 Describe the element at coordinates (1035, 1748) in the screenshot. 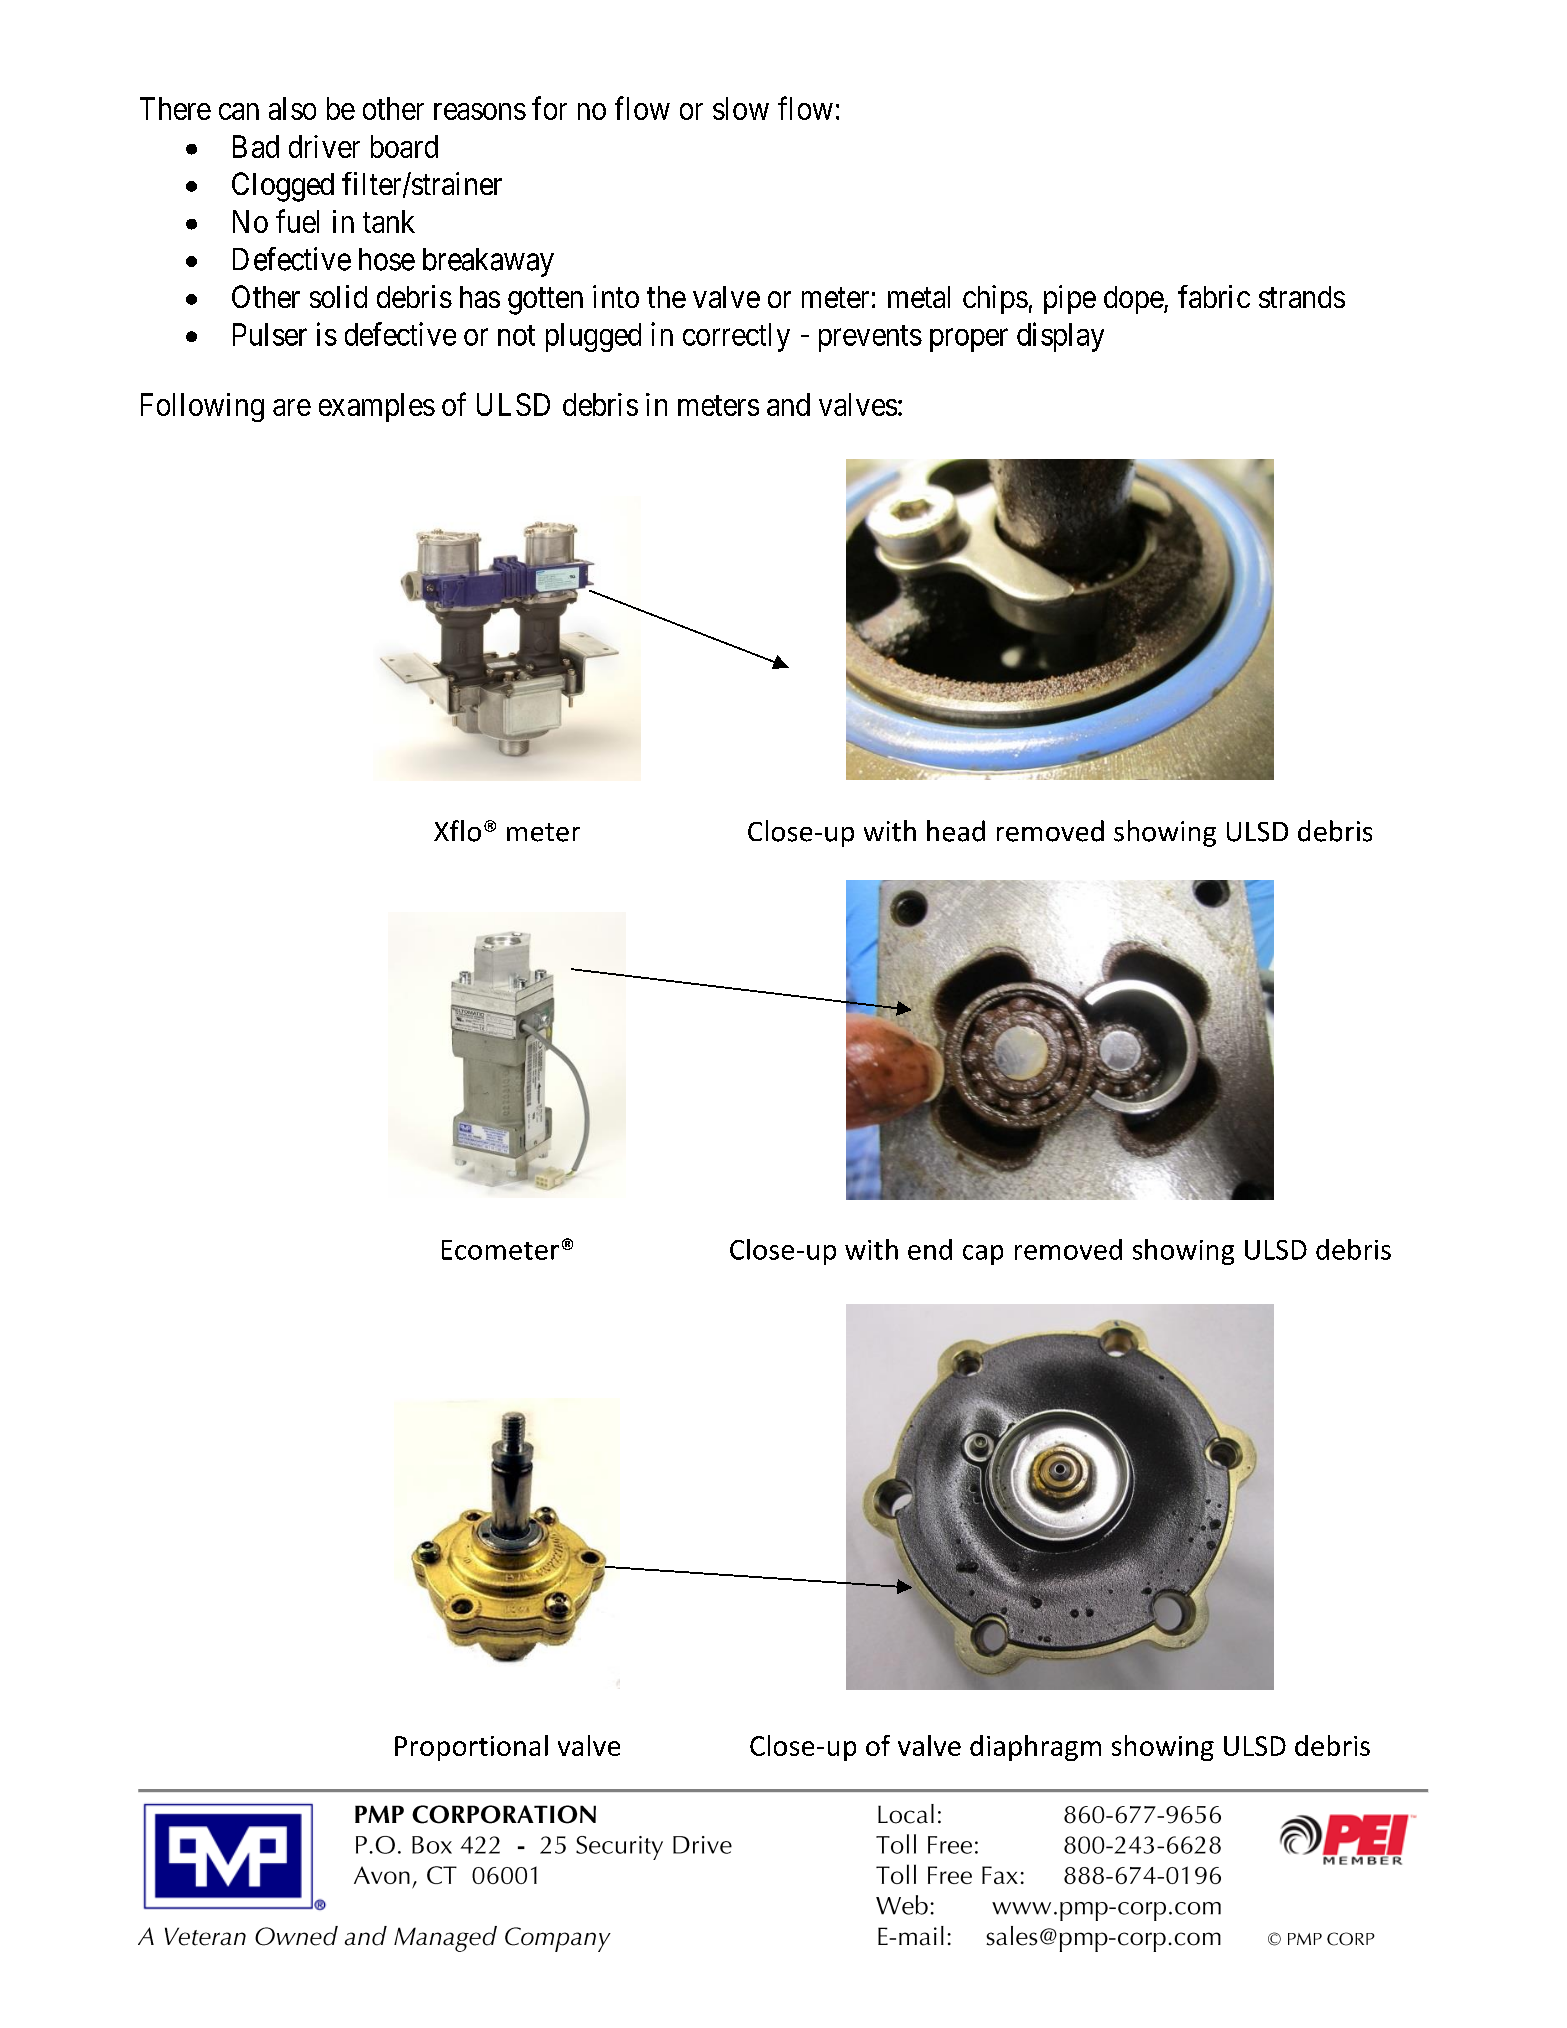

I see `diaphragm` at that location.
